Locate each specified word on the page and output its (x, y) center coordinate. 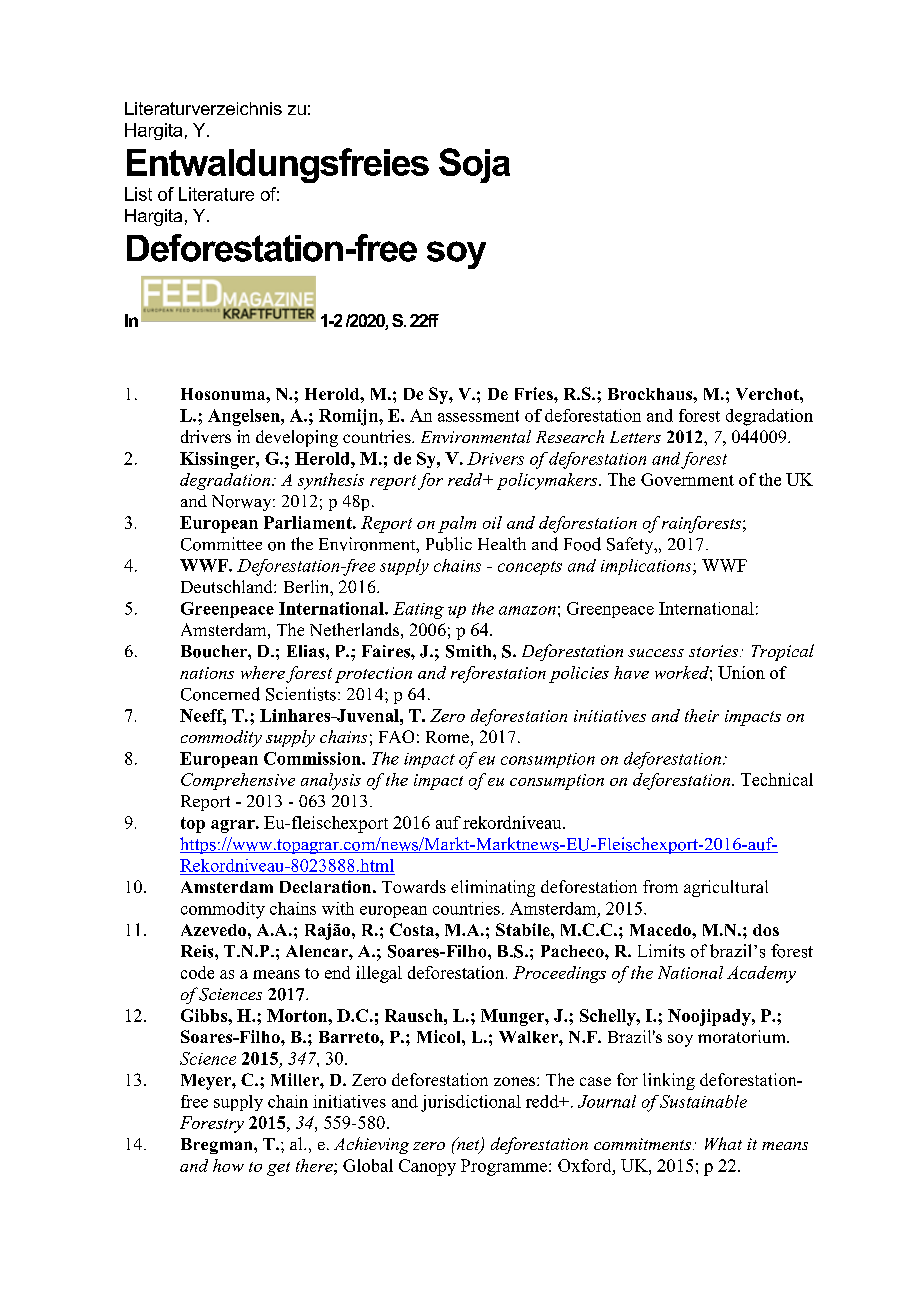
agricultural (726, 888)
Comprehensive (238, 781)
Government (687, 479)
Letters (635, 437)
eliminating (493, 888)
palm (457, 524)
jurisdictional (471, 1103)
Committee (221, 544)
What (723, 1143)
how (228, 1165)
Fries (535, 393)
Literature (216, 194)
